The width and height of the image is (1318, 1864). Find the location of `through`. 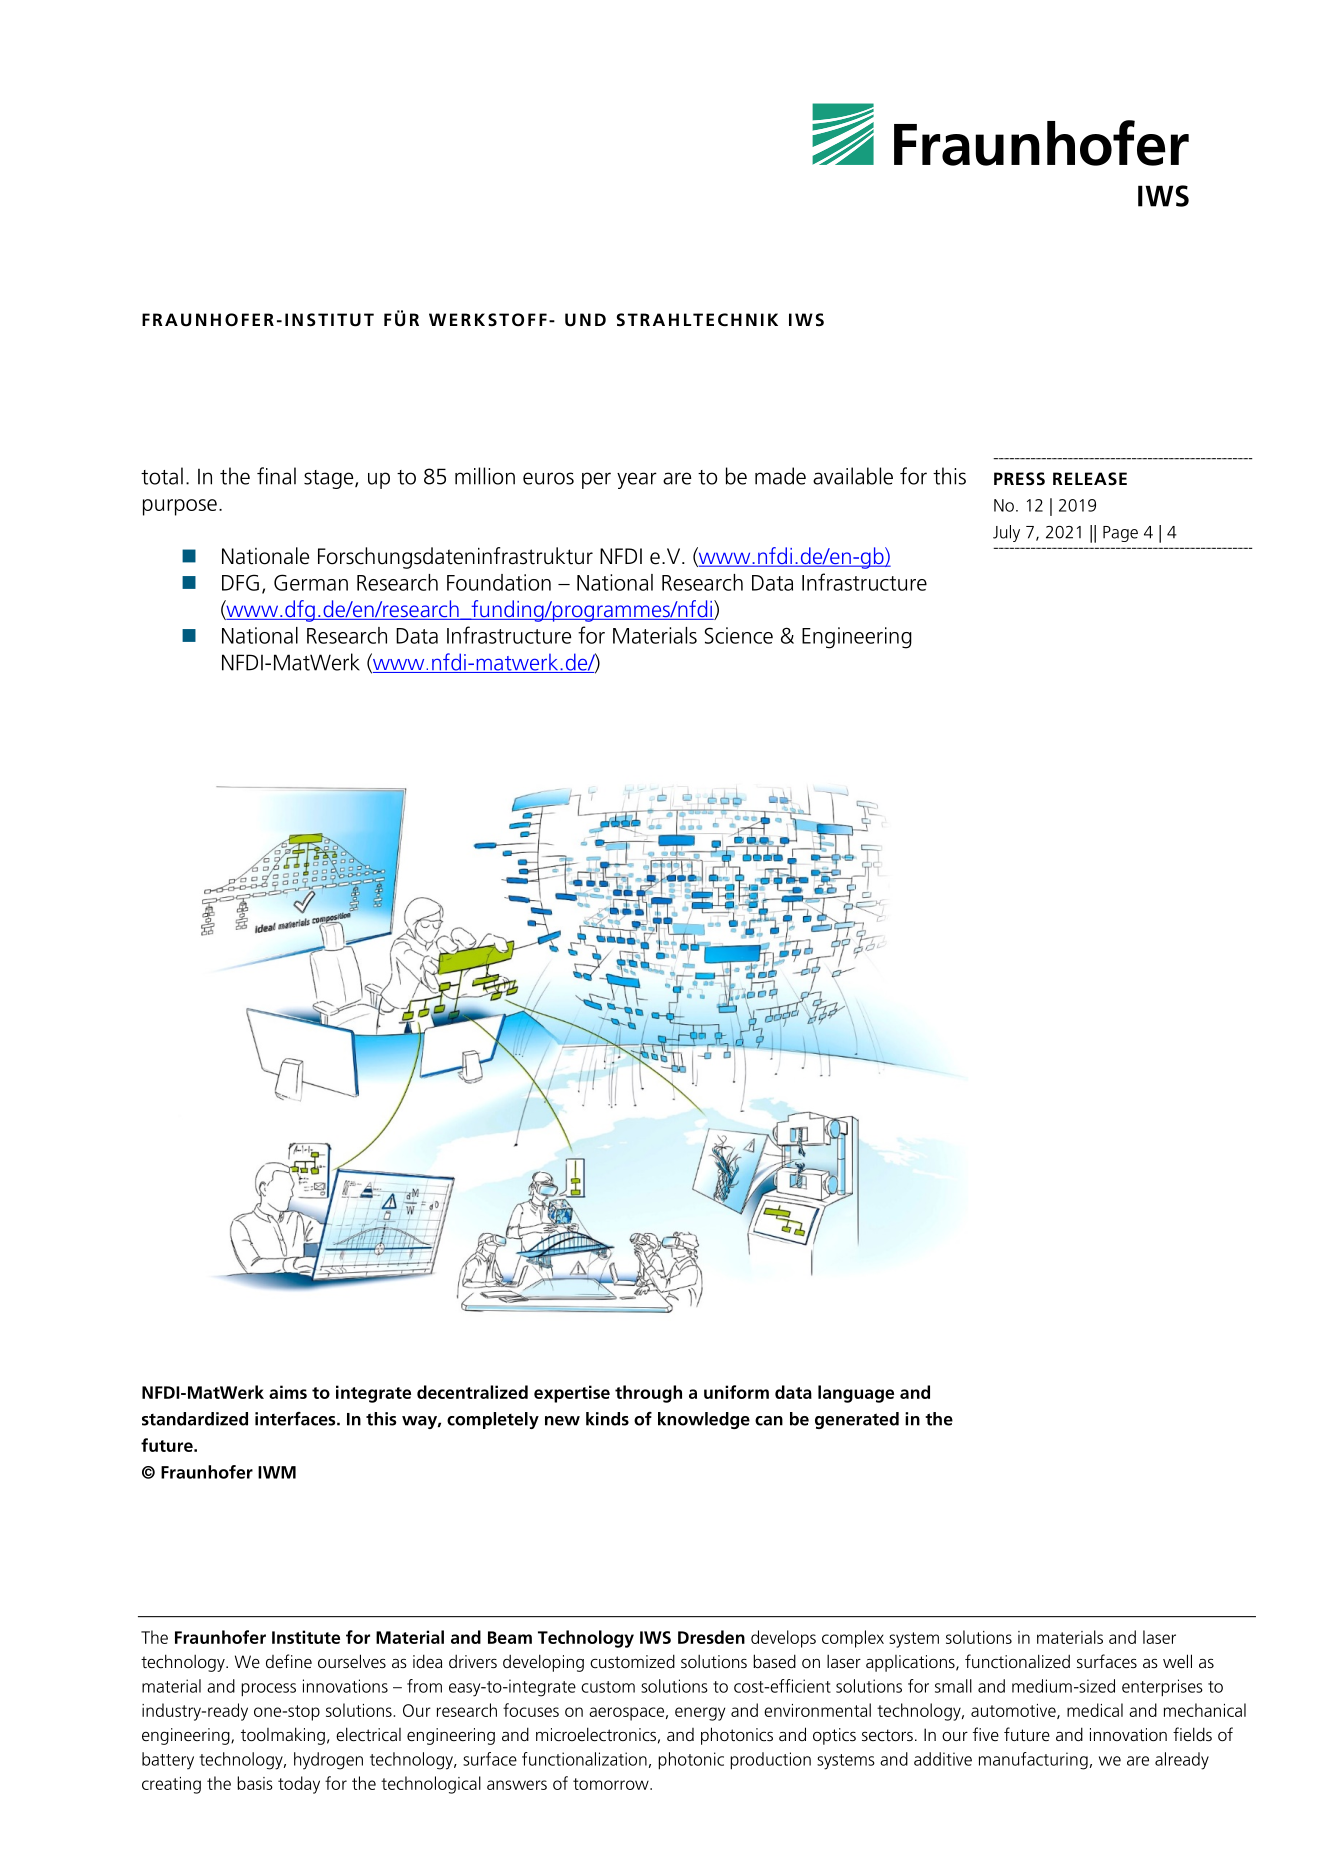

through is located at coordinates (648, 1394).
